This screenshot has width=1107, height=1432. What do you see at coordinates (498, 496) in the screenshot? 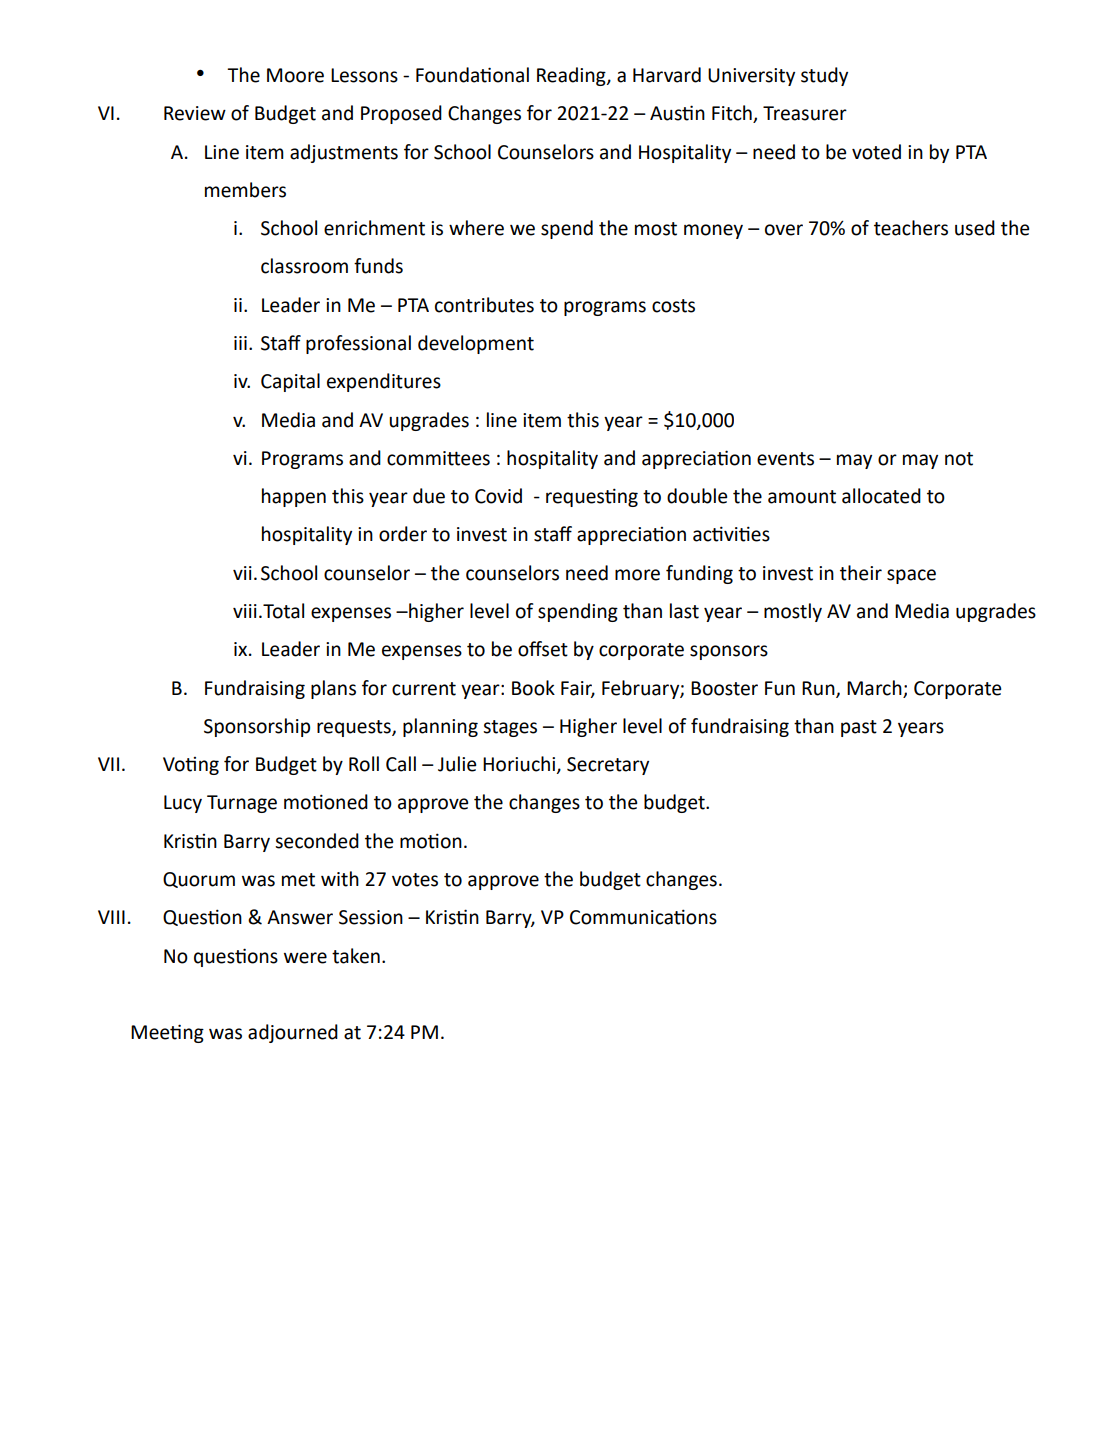
I see `Covid` at bounding box center [498, 496].
